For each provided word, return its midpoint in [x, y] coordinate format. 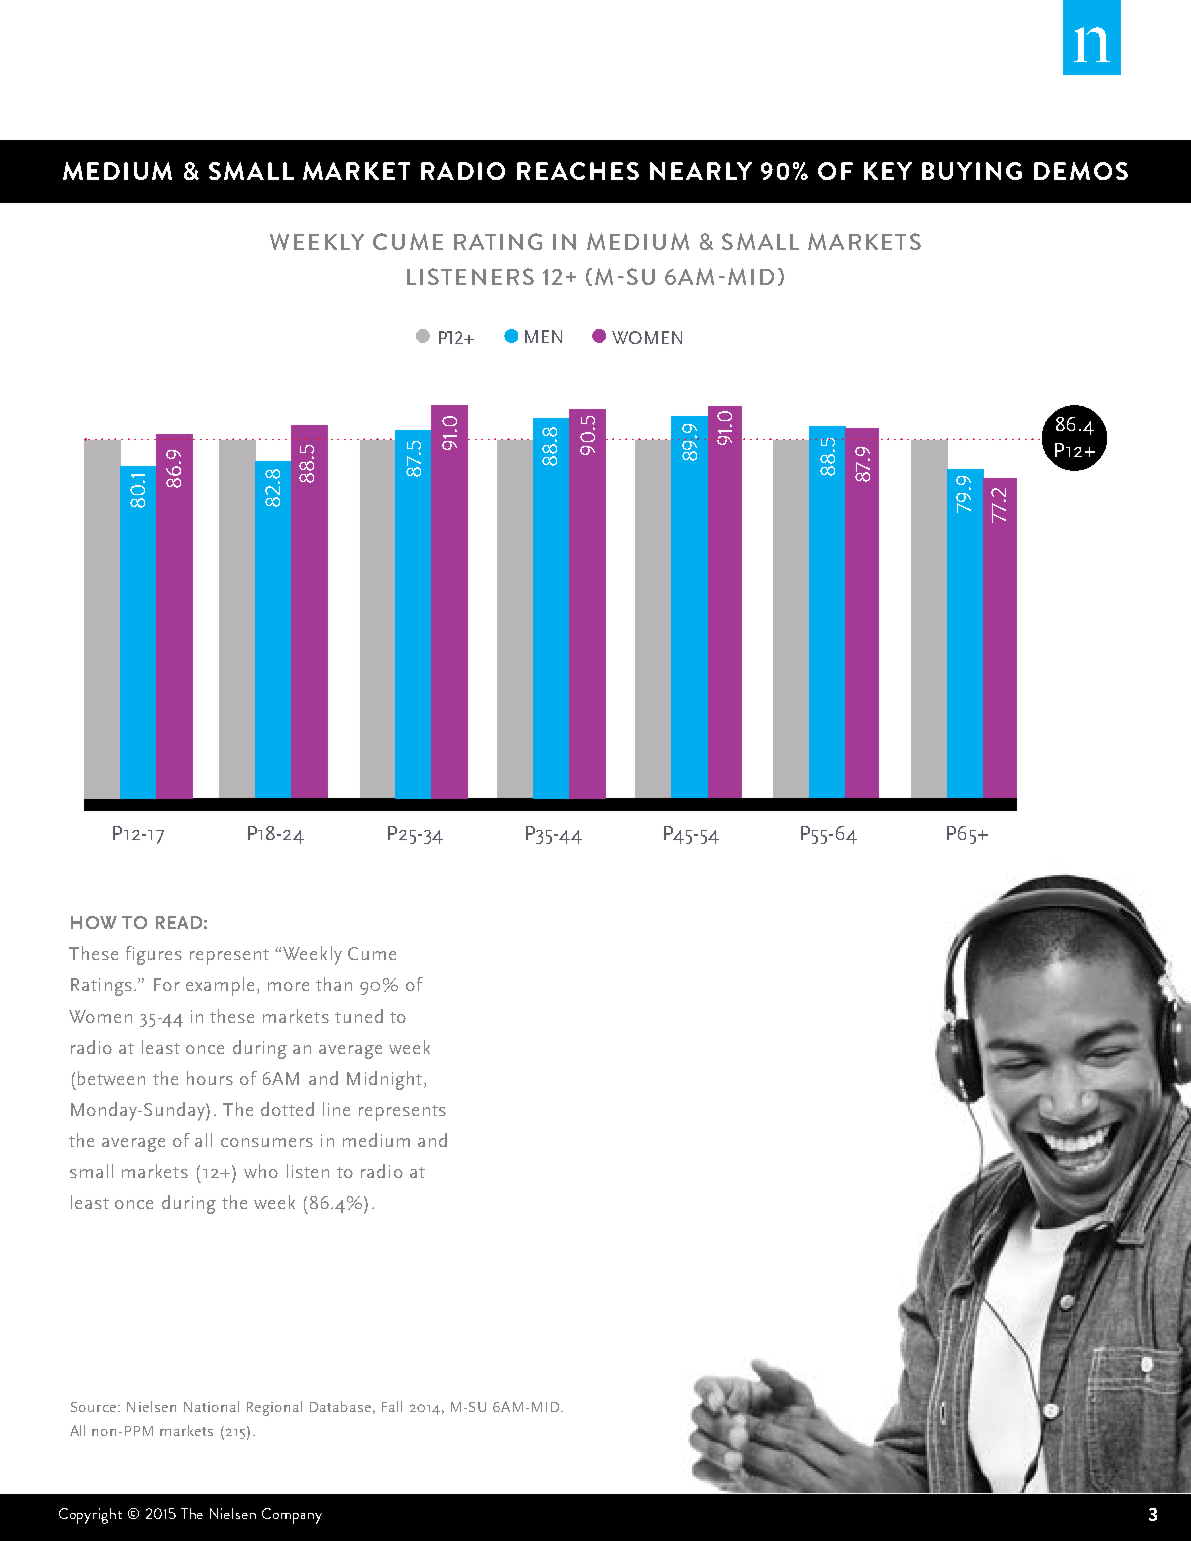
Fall [392, 1406]
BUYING [972, 171]
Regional [274, 1408]
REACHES [578, 171]
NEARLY [701, 171]
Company [292, 1516]
